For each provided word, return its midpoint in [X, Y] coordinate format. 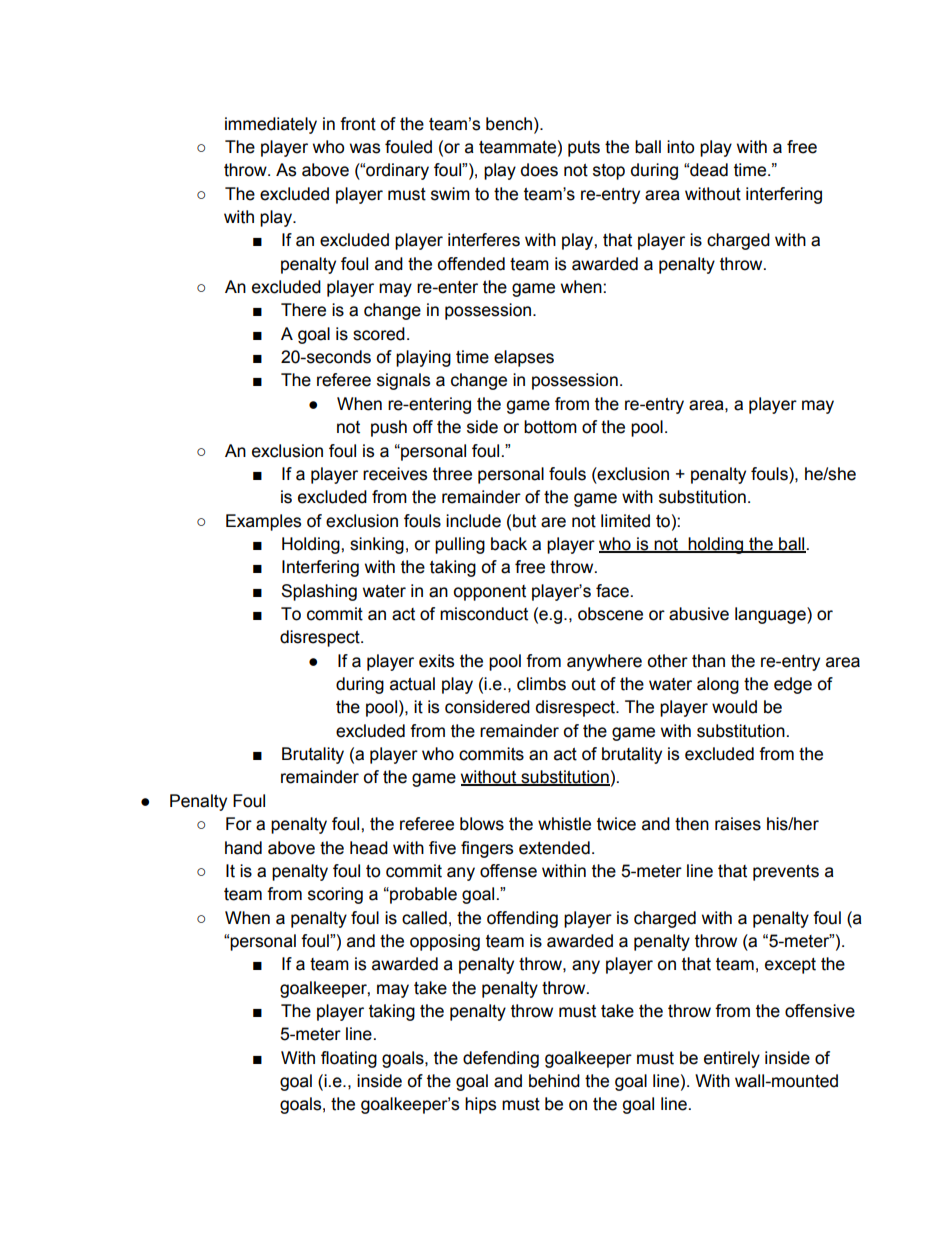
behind [554, 1081]
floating [349, 1059]
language [771, 615]
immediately [271, 125]
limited [625, 521]
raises [738, 824]
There [303, 310]
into [680, 147]
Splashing [319, 592]
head [369, 848]
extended [554, 848]
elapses [524, 358]
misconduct [484, 614]
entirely [732, 1059]
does [539, 170]
